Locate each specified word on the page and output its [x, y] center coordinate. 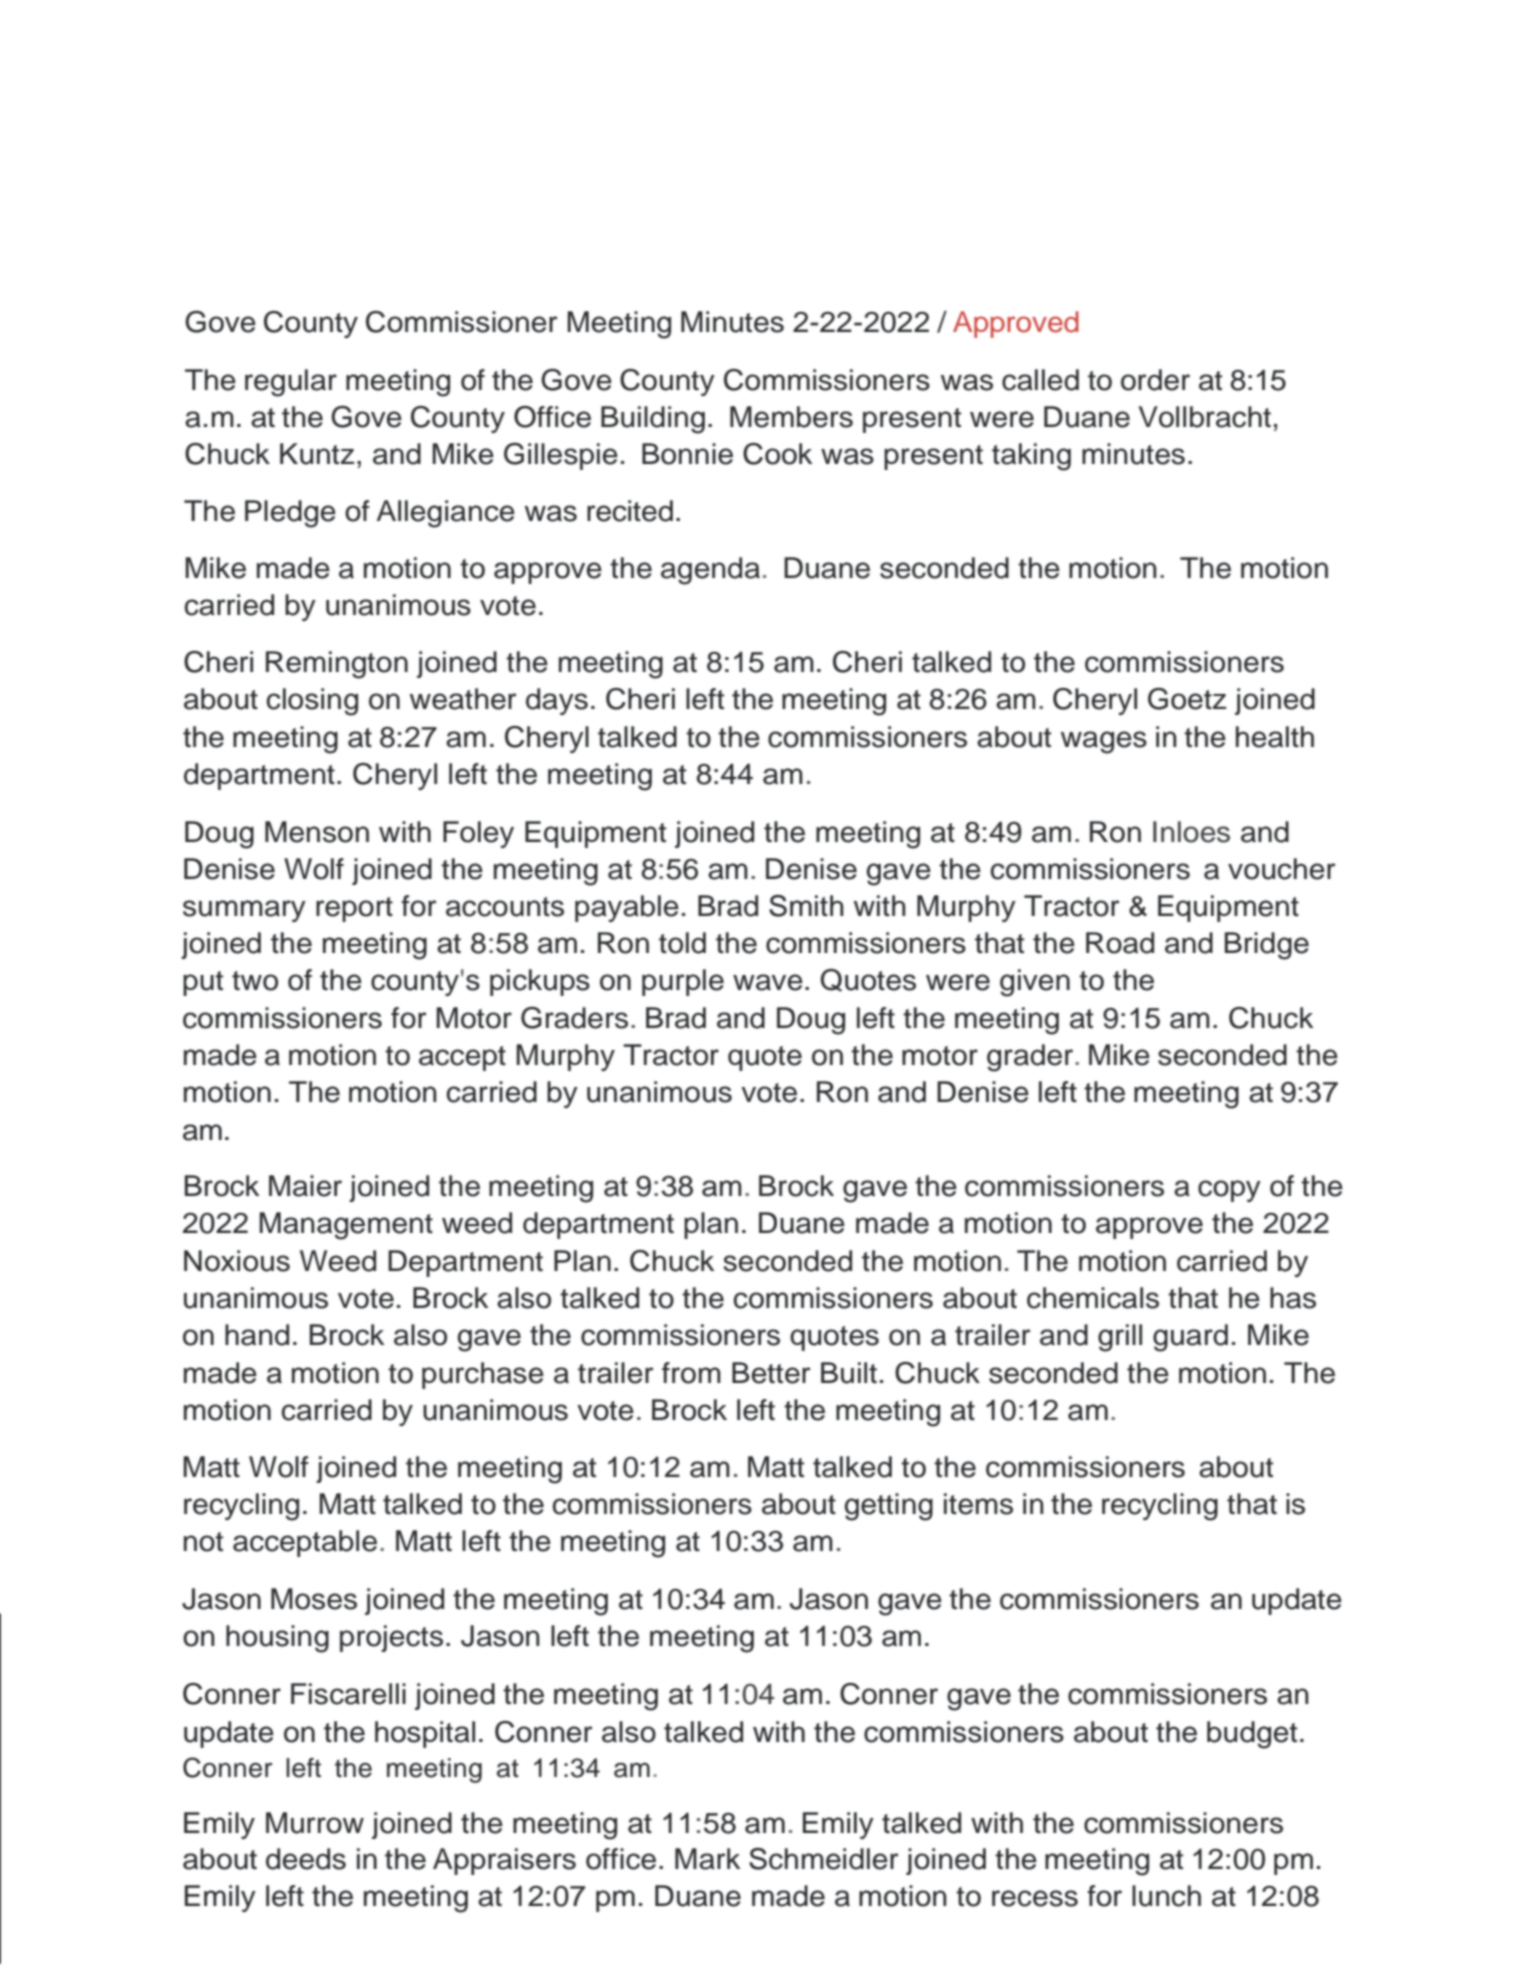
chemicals [1093, 1298]
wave [768, 982]
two [255, 981]
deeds [306, 1859]
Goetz [1187, 699]
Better [771, 1373]
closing [312, 702]
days [557, 701]
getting [889, 1507]
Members [791, 417]
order [1155, 380]
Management [346, 1226]
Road [1120, 943]
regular [291, 383]
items [978, 1504]
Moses [314, 1599]
